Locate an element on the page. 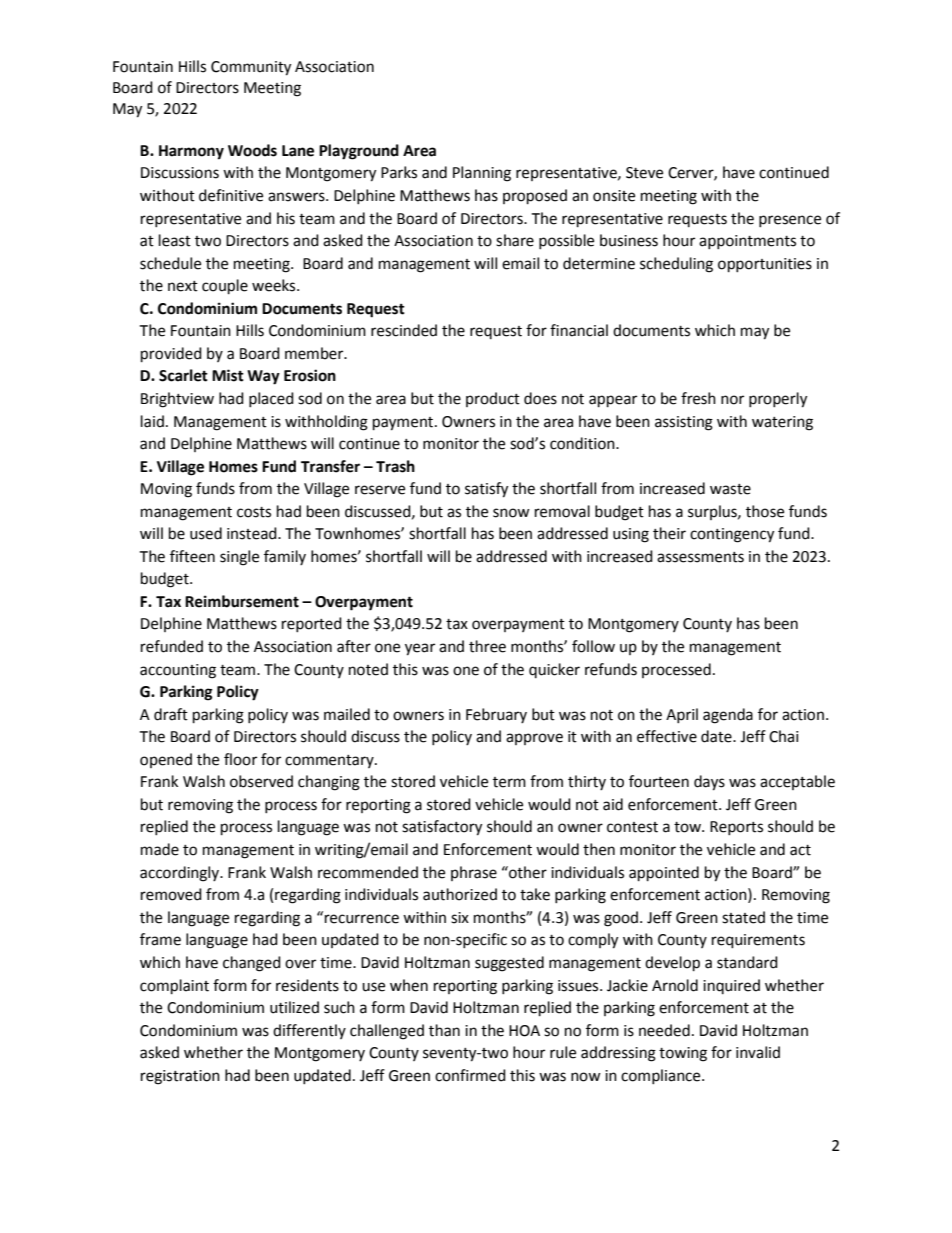 This image has height=1233, width=952. confirmed is located at coordinates (470, 1075).
